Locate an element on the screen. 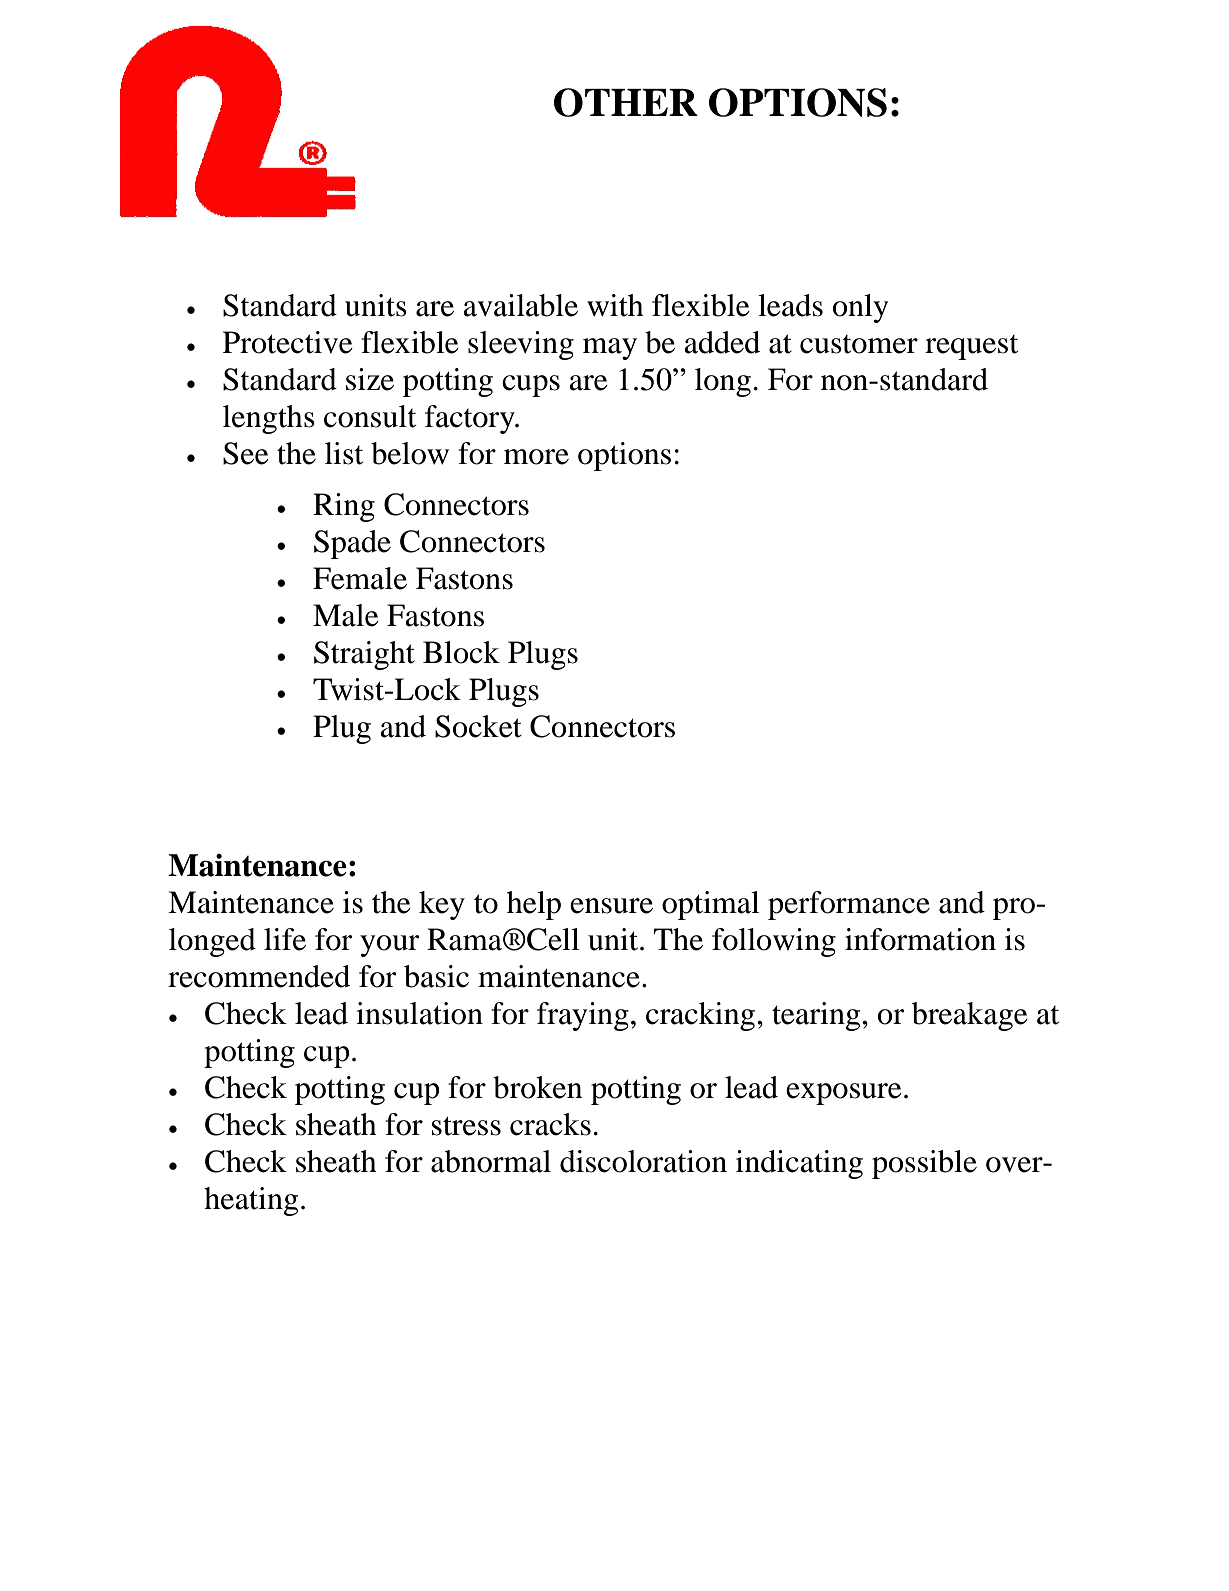 The image size is (1229, 1591). stress is located at coordinates (466, 1126).
